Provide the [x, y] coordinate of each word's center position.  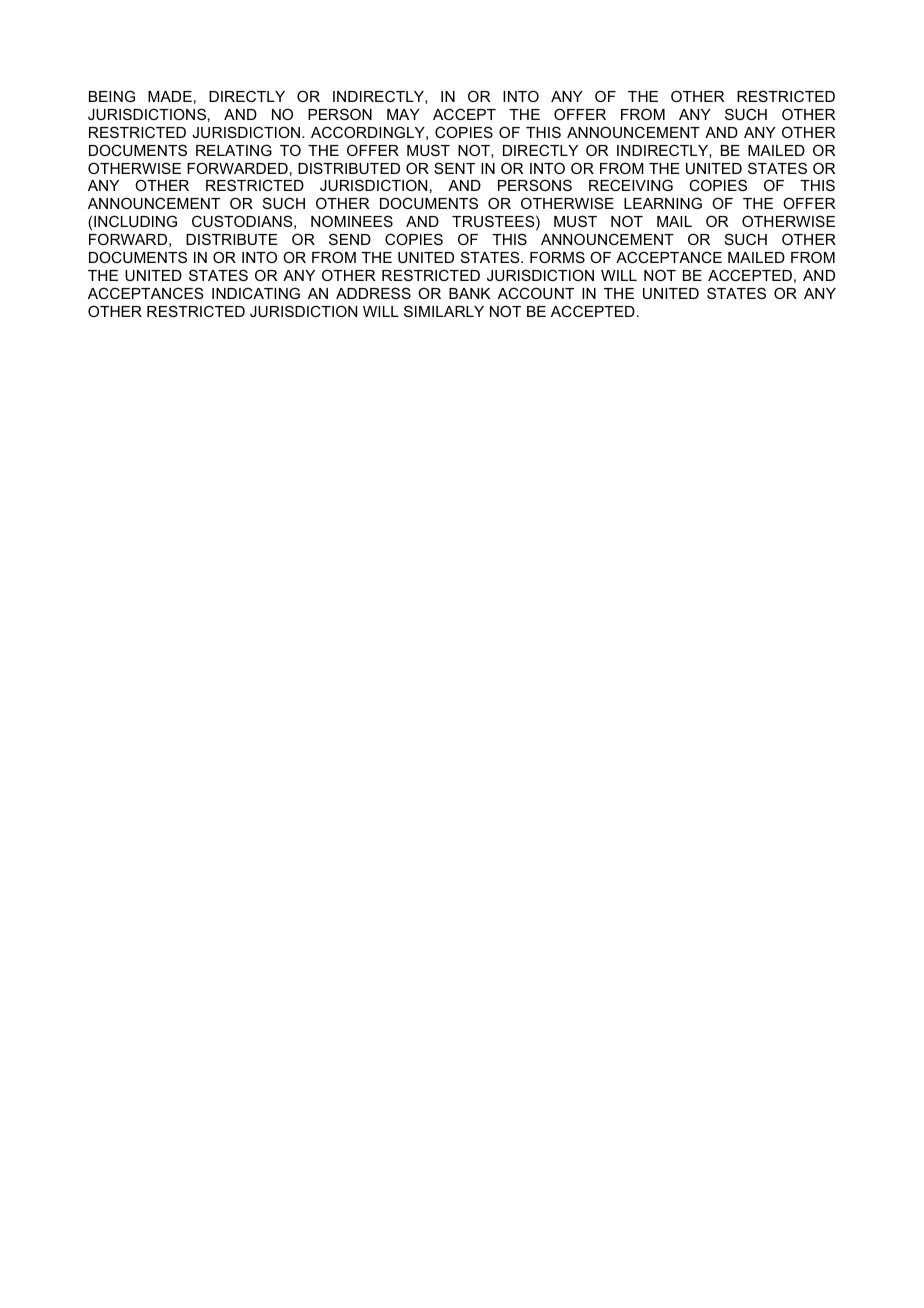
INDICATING [256, 293]
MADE [170, 96]
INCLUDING [135, 221]
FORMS [557, 257]
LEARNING [663, 203]
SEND [350, 239]
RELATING [234, 150]
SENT [454, 168]
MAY [403, 114]
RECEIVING [631, 185]
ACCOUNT [536, 293]
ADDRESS [373, 293]
